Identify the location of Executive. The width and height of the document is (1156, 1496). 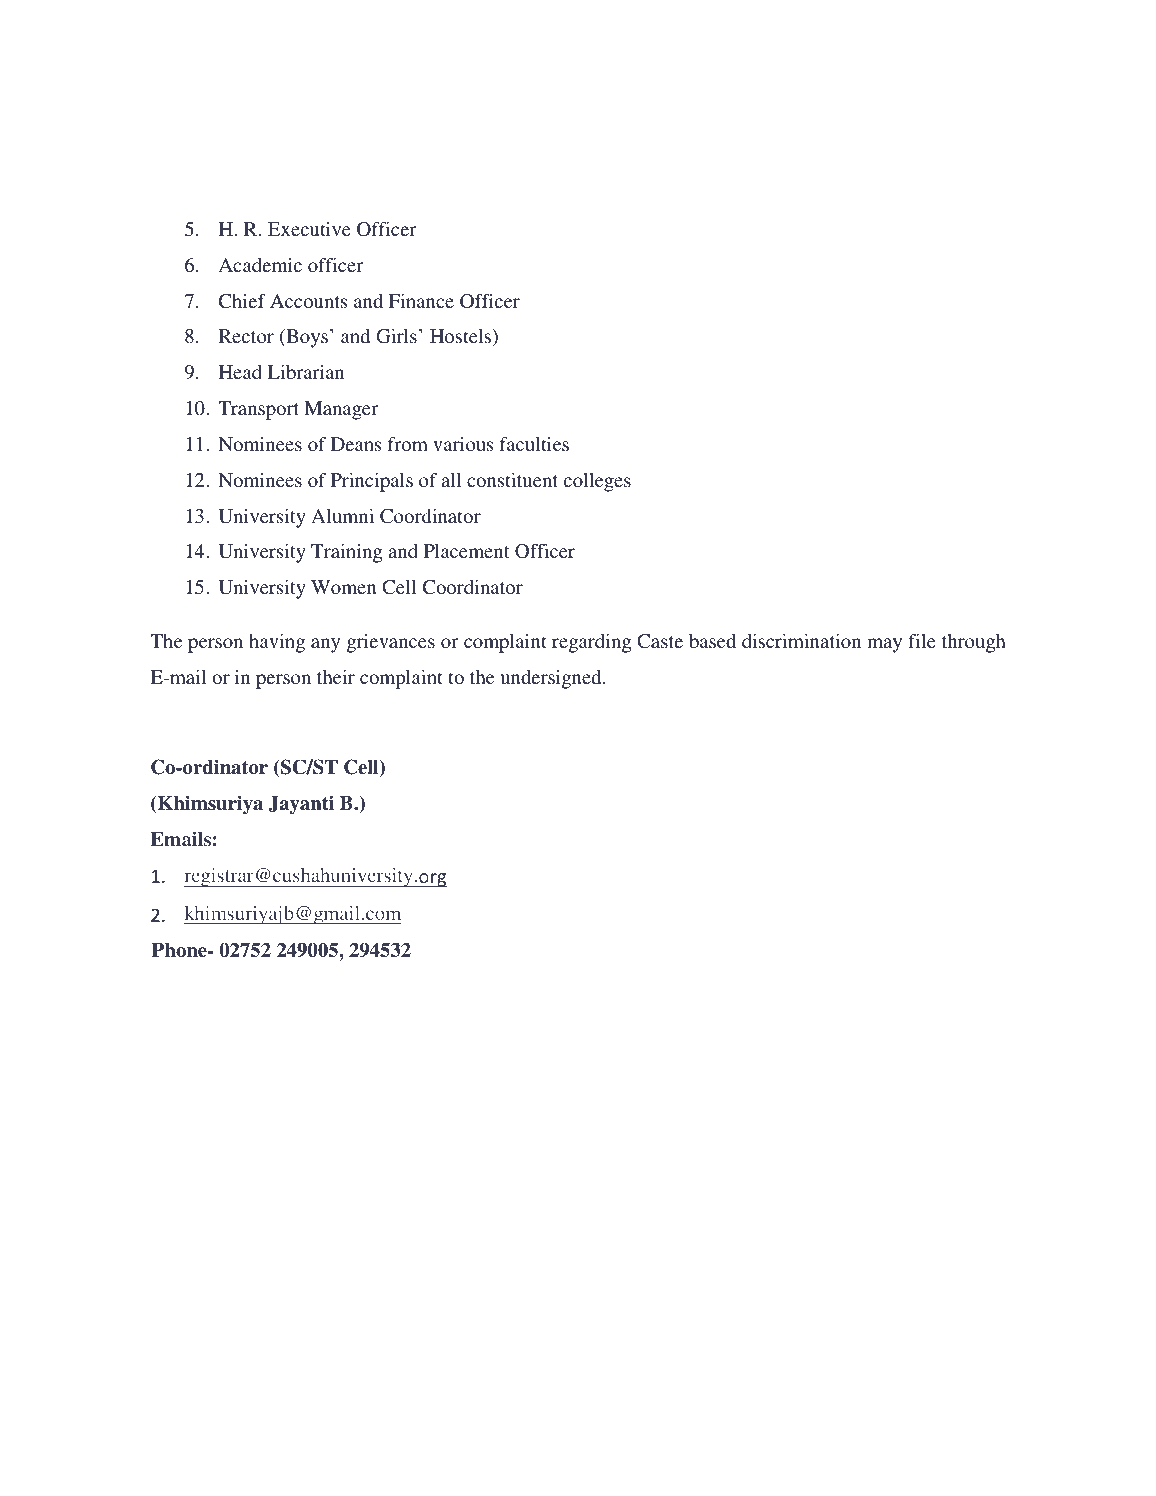
(309, 229).
